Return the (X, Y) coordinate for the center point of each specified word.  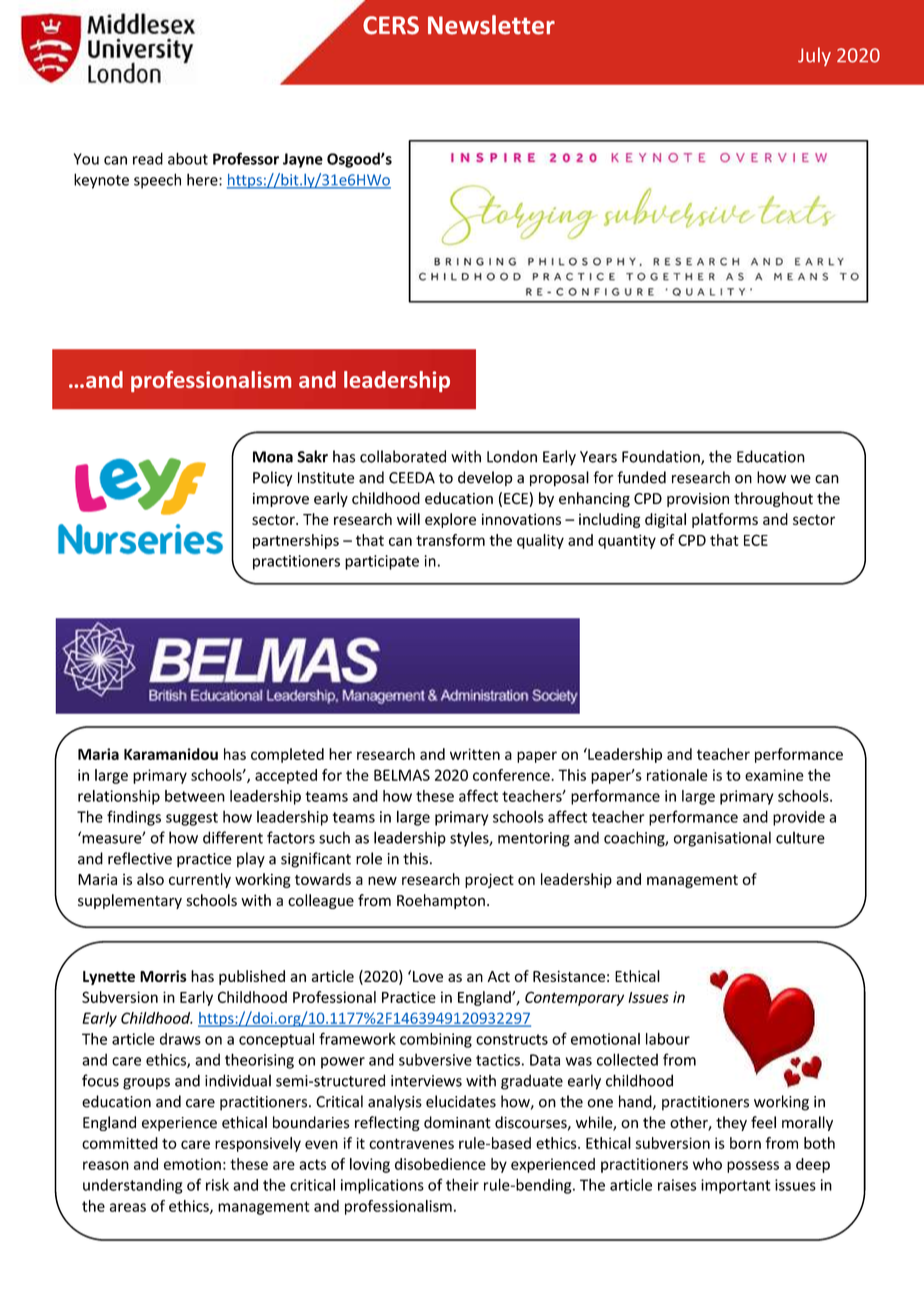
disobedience (440, 1164)
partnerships (296, 541)
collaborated (403, 456)
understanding (132, 1186)
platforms (725, 520)
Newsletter (491, 25)
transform (450, 540)
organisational (722, 839)
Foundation (662, 457)
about (188, 158)
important (736, 1186)
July (814, 56)
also (150, 879)
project (489, 880)
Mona (273, 457)
